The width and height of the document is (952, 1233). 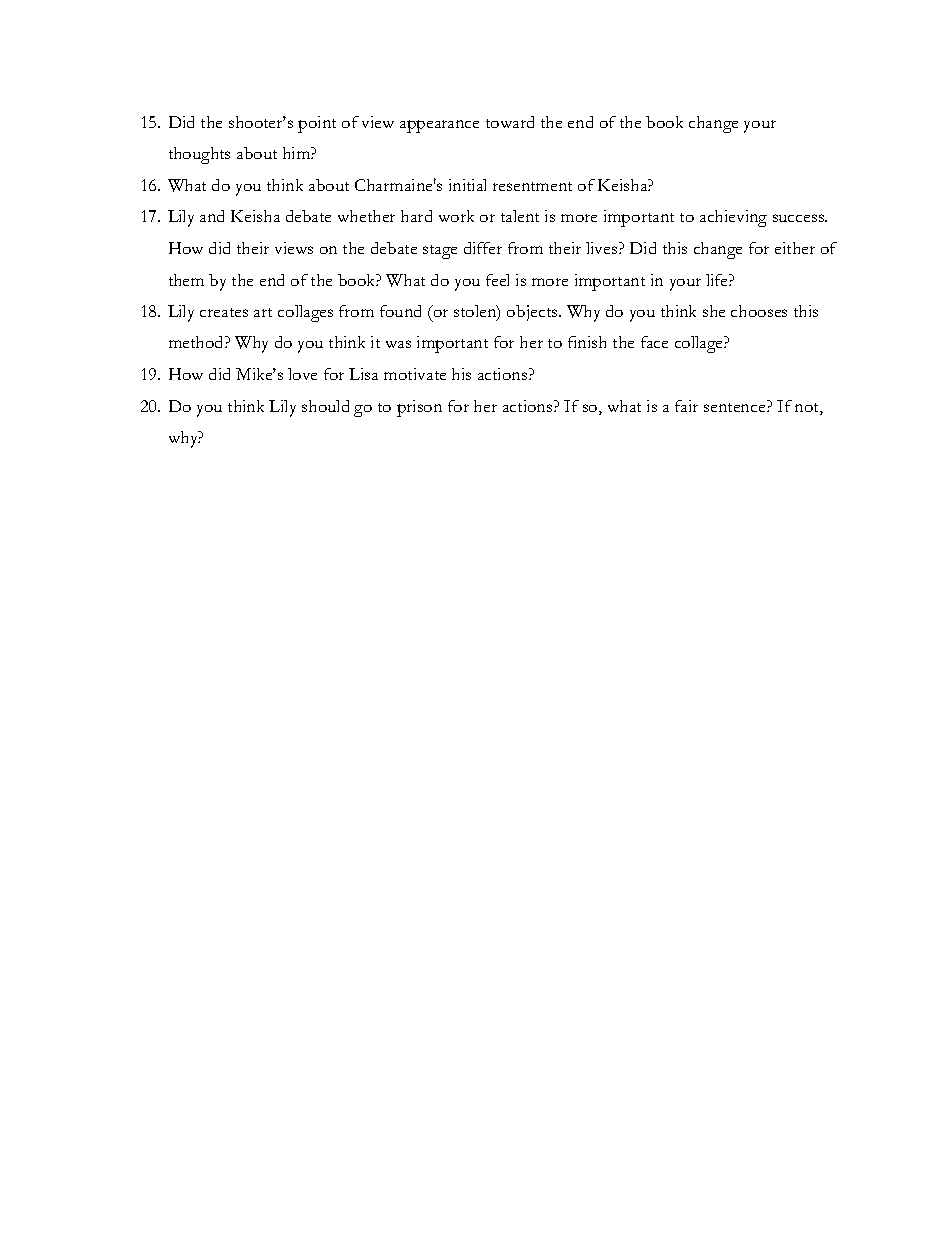 I want to click on point, so click(x=317, y=124).
